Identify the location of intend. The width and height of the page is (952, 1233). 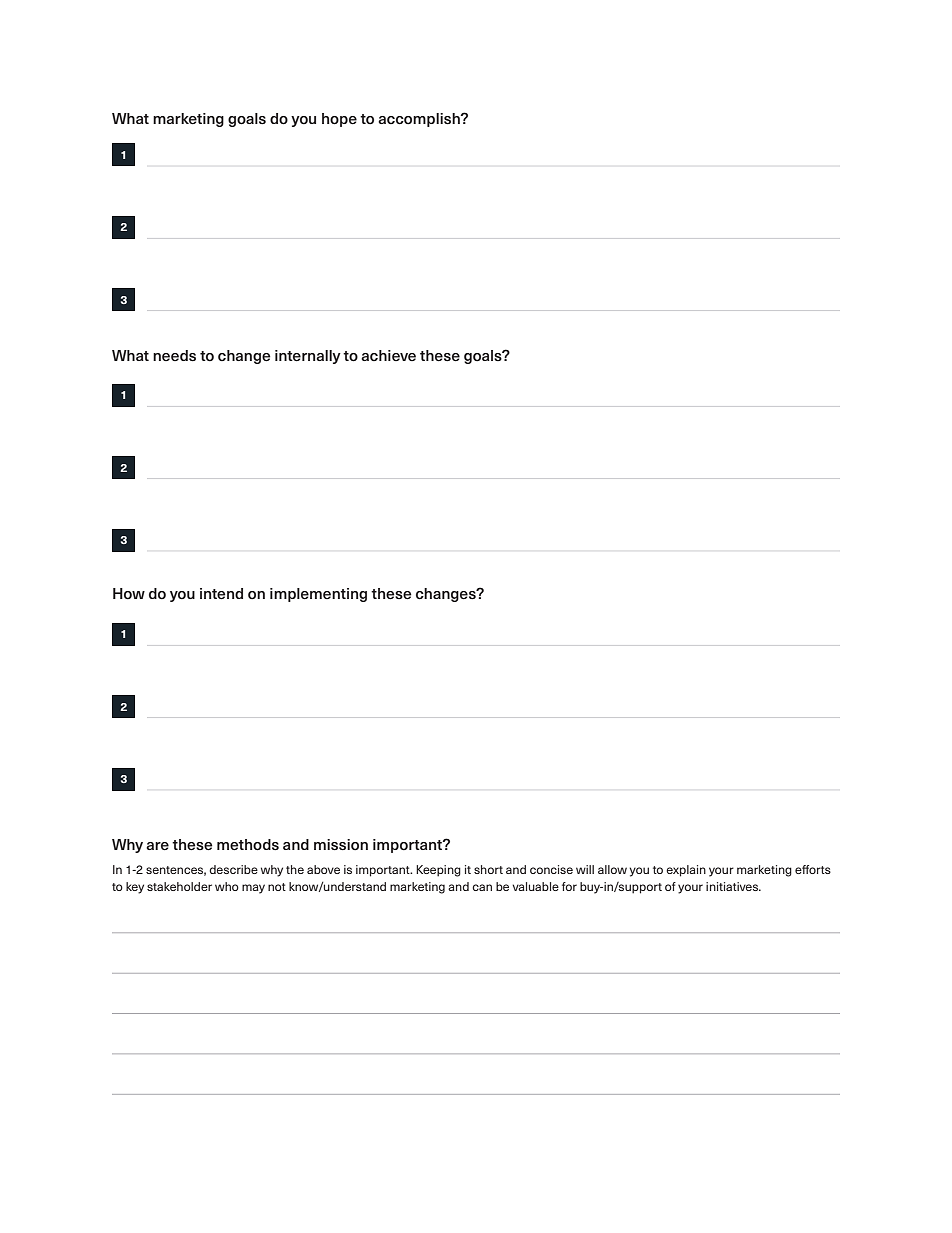
(221, 594).
